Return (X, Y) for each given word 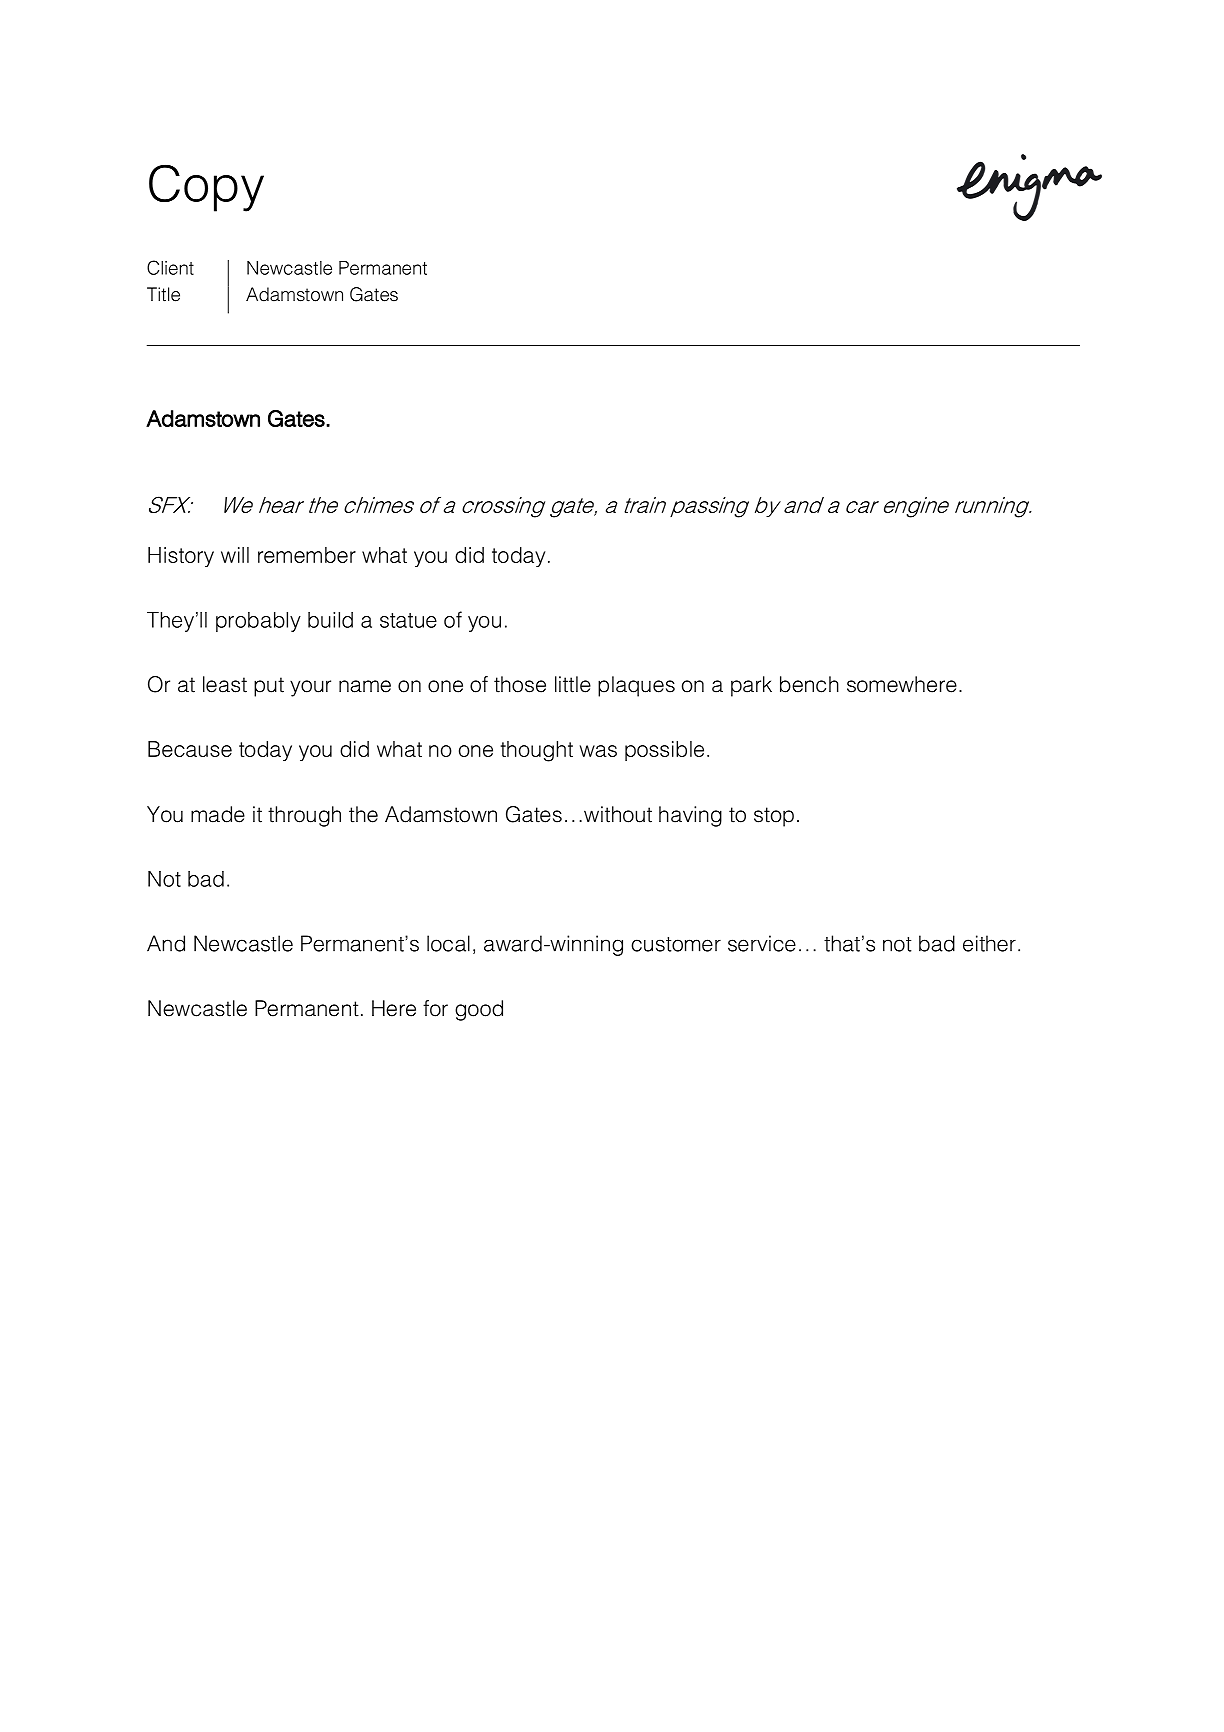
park (751, 686)
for (435, 1008)
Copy (206, 188)
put (269, 687)
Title (163, 294)
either (989, 943)
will (235, 555)
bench (809, 684)
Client (170, 267)
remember (307, 555)
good (479, 1010)
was (598, 751)
